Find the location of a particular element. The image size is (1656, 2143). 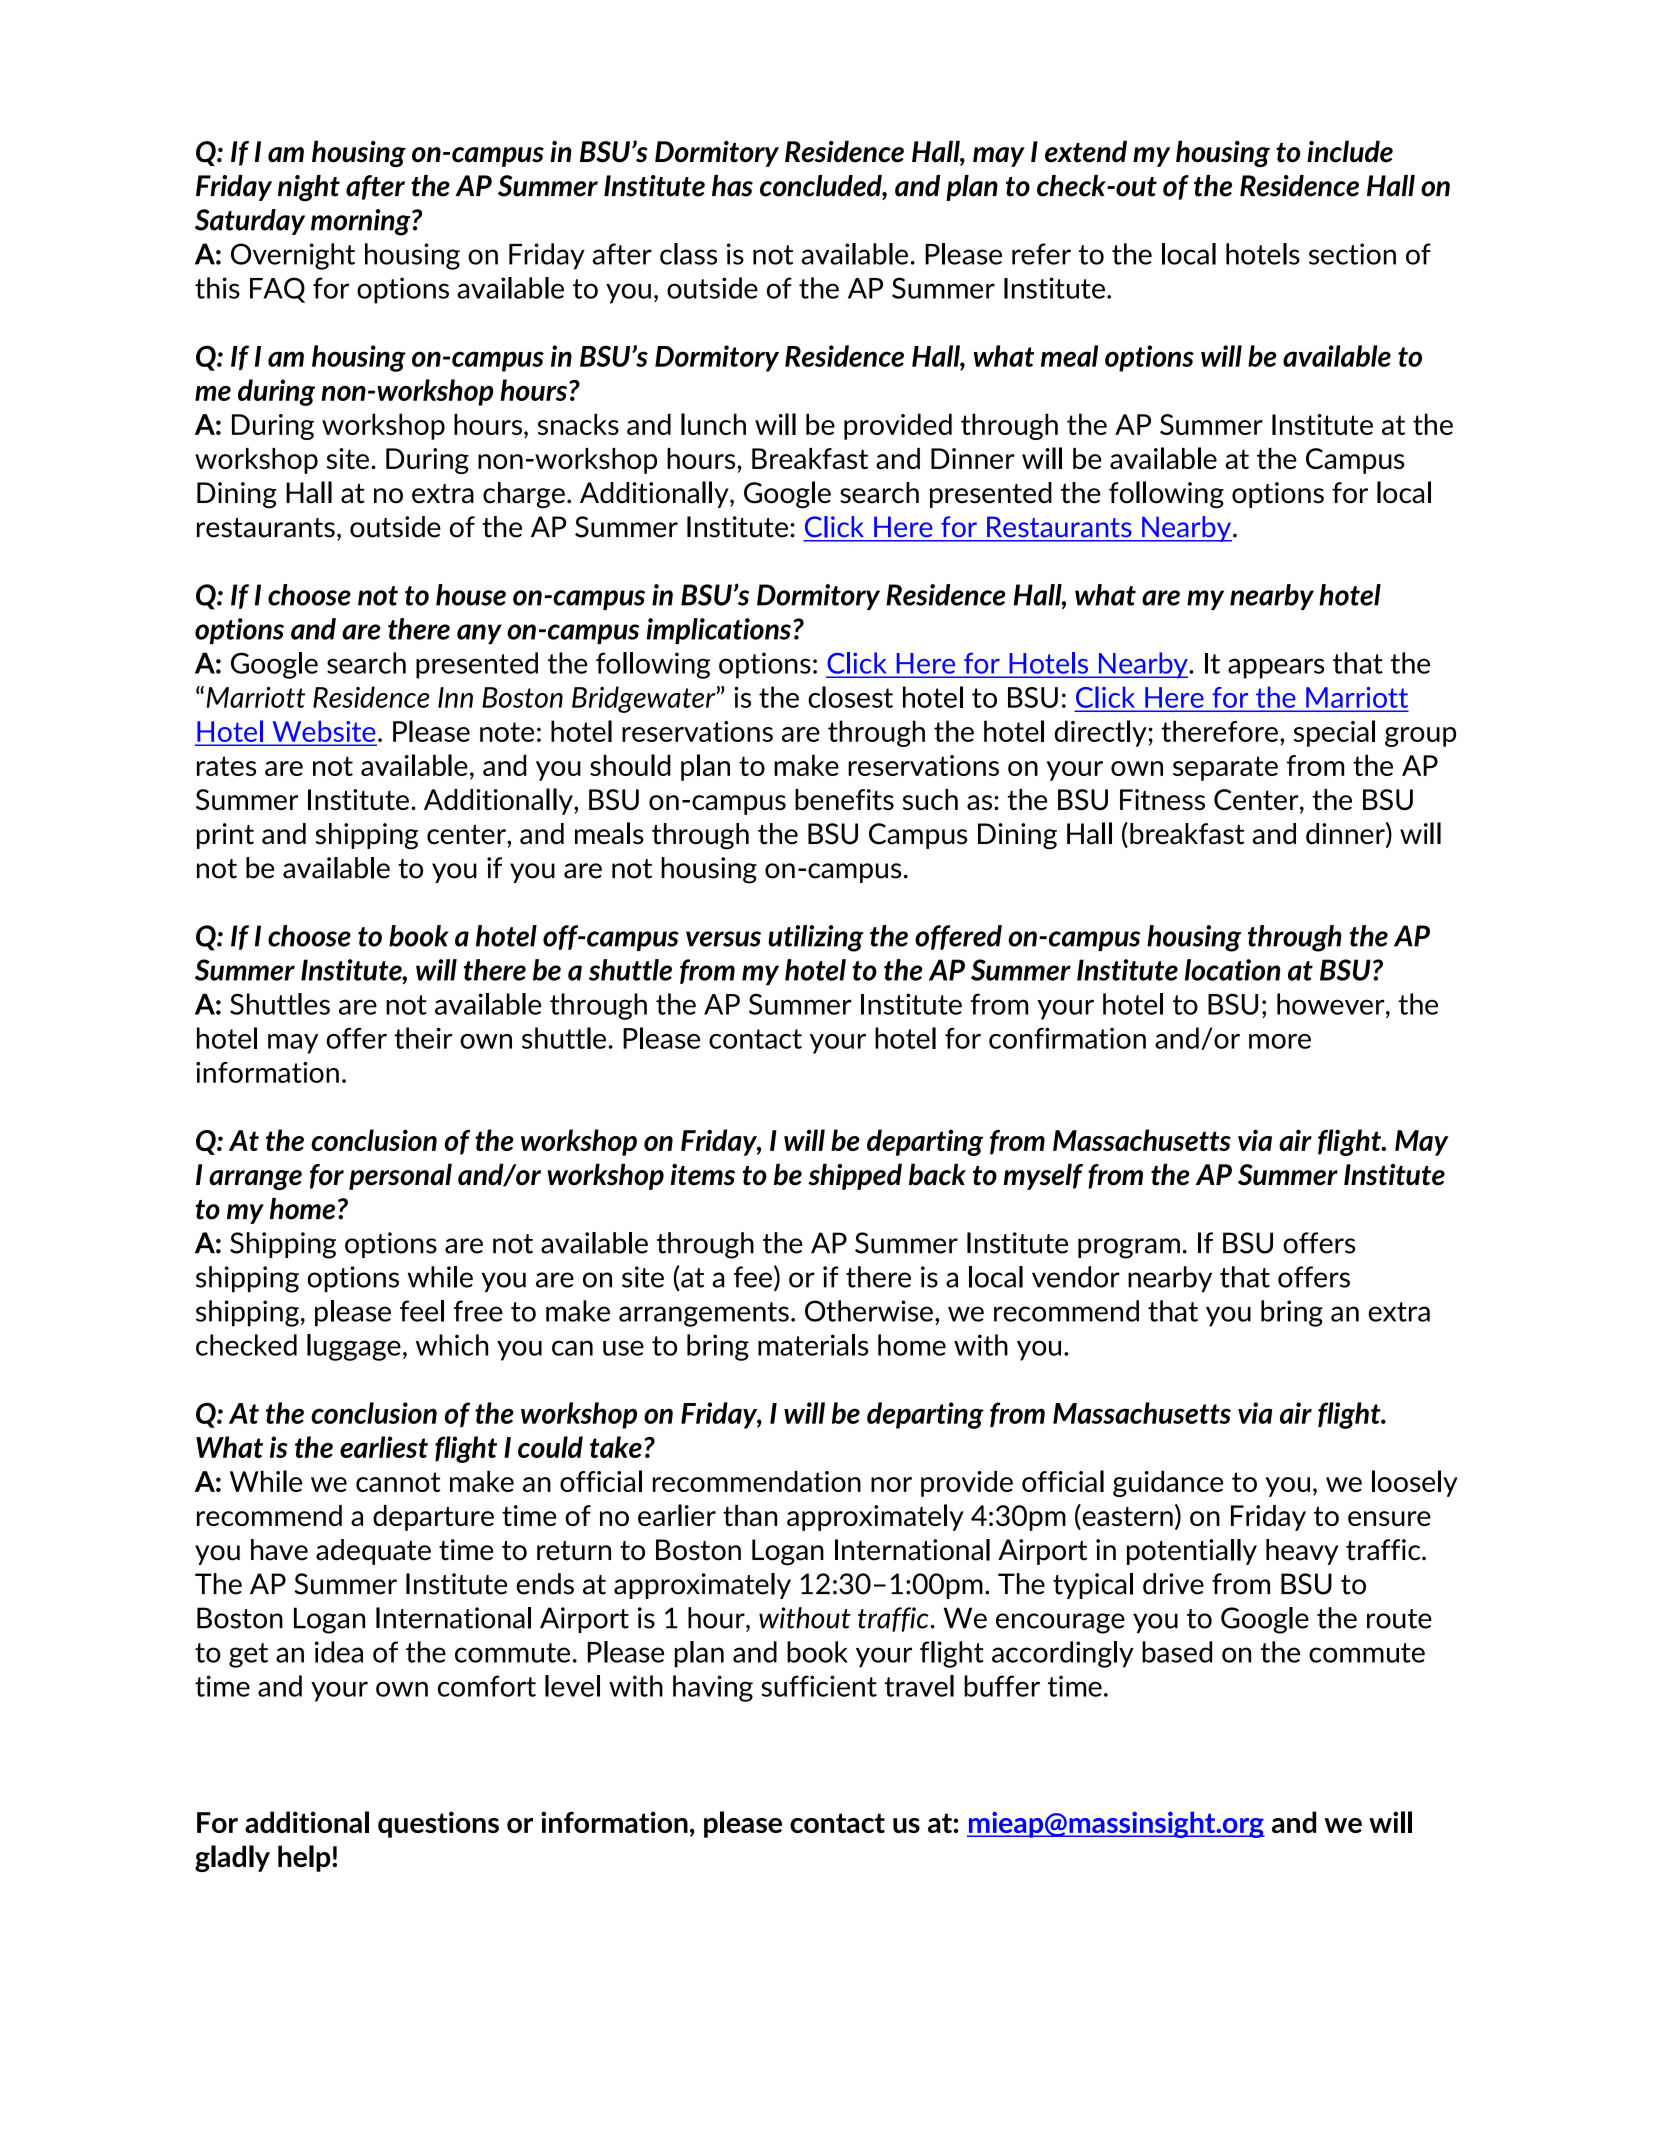

sufficient is located at coordinates (819, 1686).
